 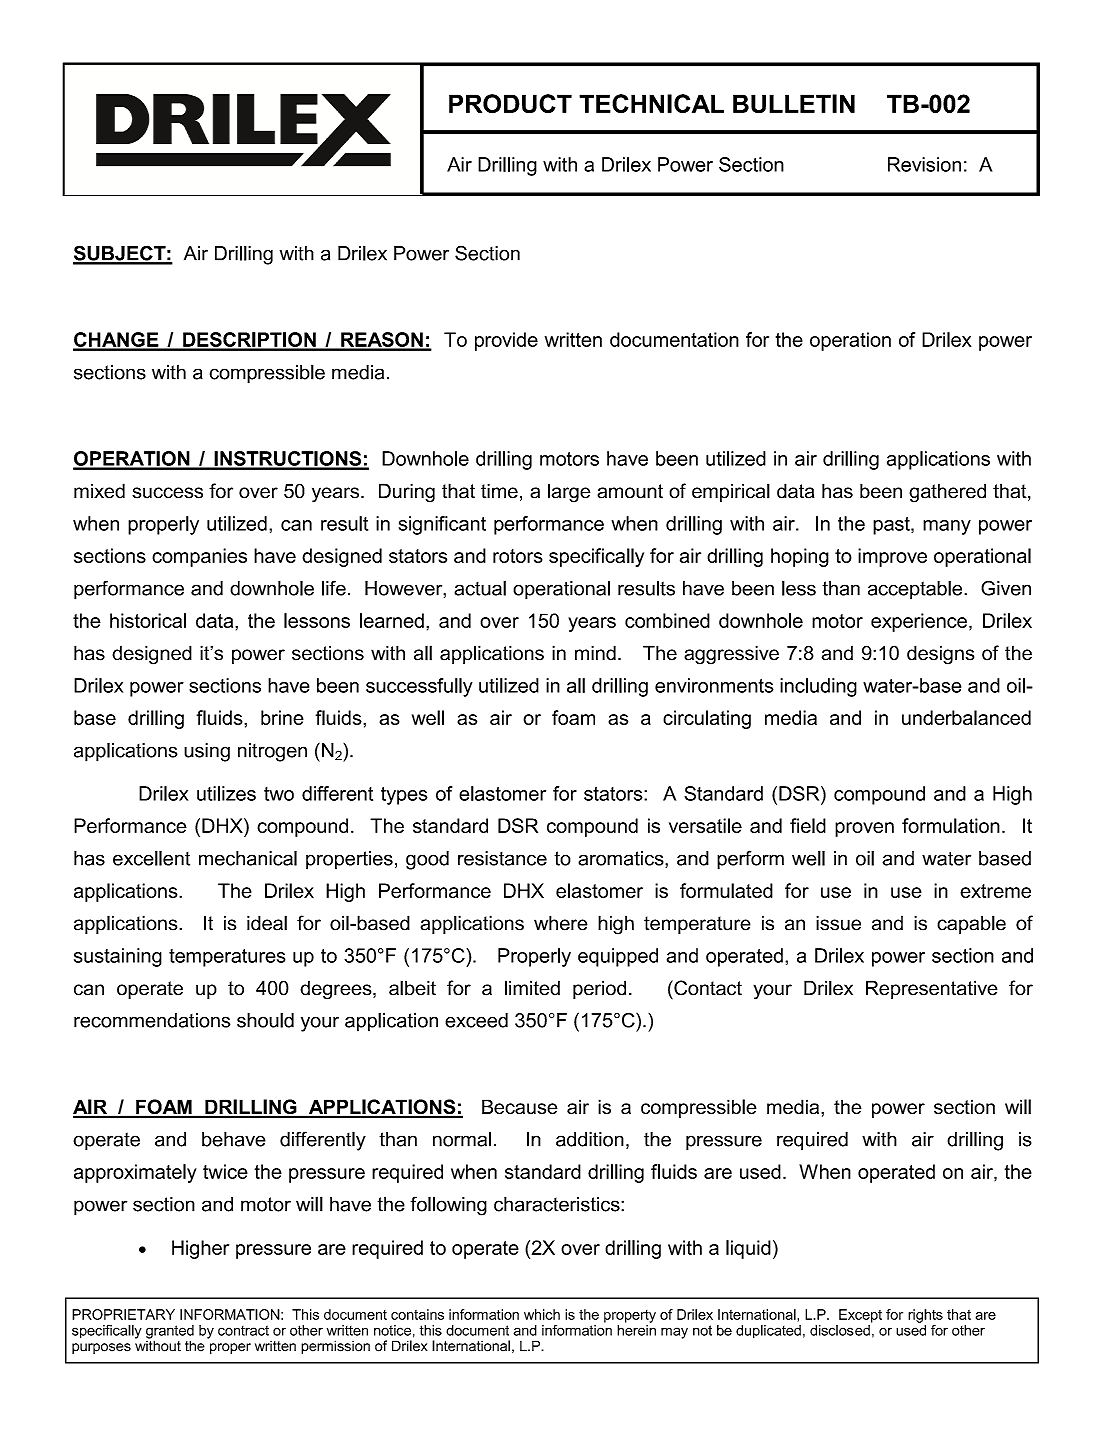 What do you see at coordinates (510, 103) in the screenshot?
I see `PRODUCT` at bounding box center [510, 103].
